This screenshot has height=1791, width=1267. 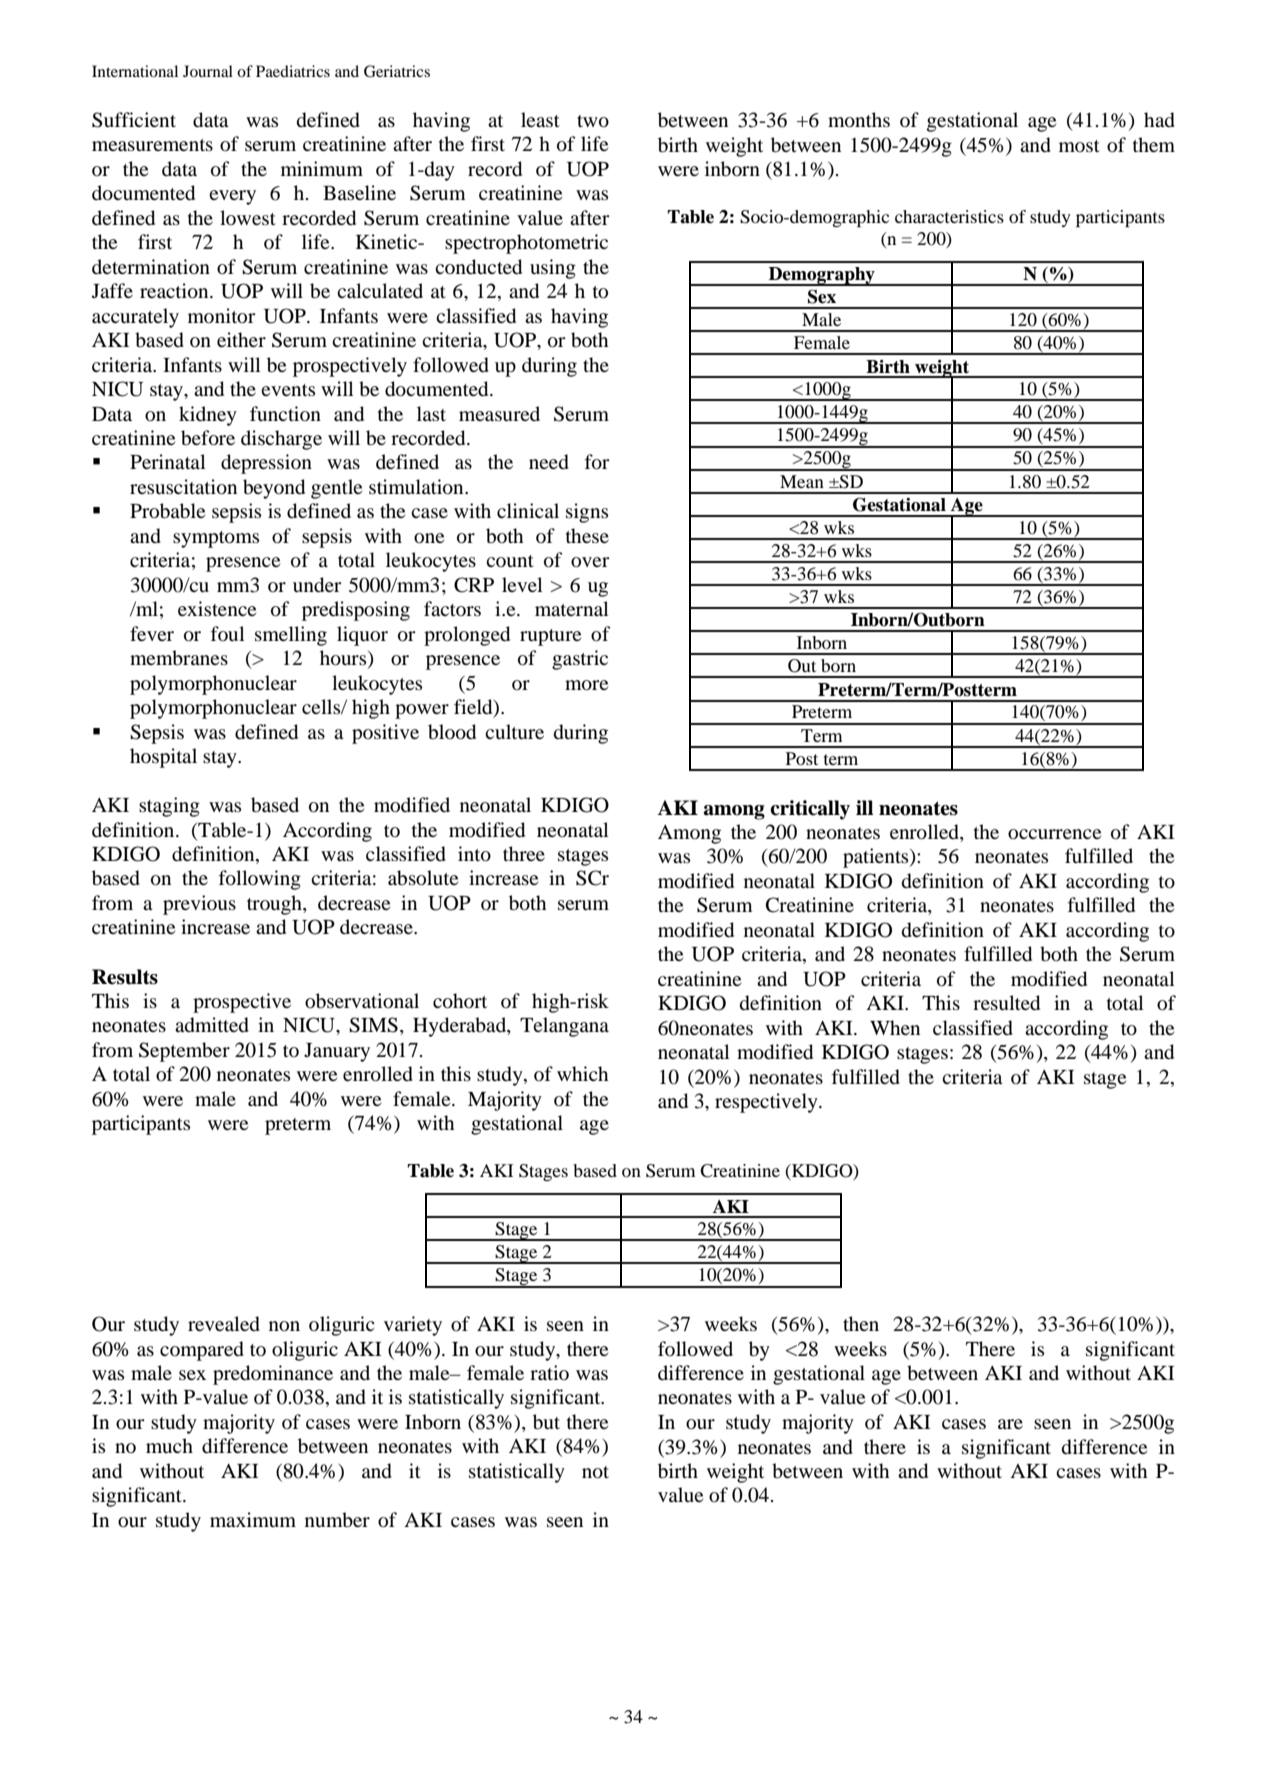 I want to click on then, so click(x=861, y=1323).
